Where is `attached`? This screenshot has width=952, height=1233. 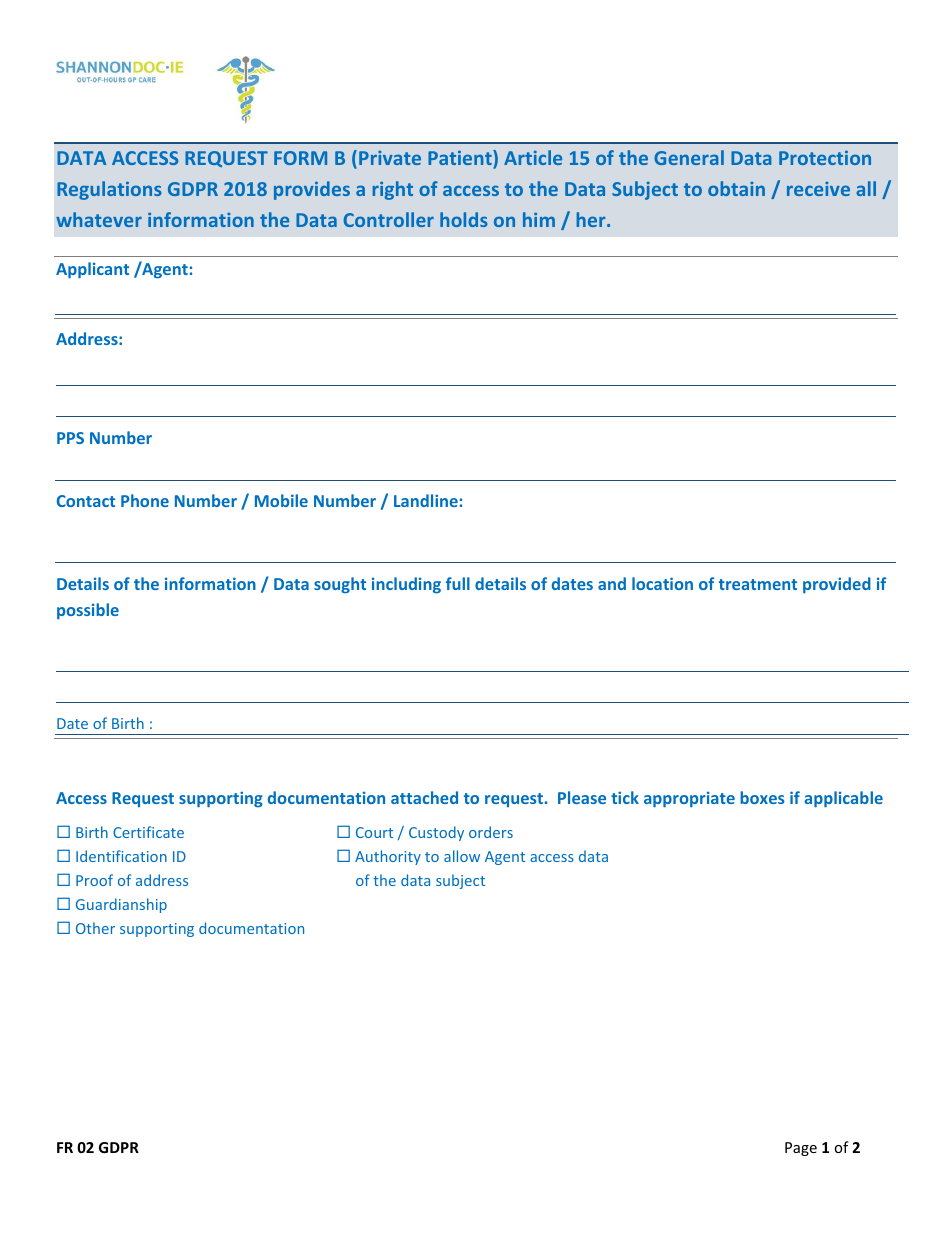
attached is located at coordinates (424, 797).
